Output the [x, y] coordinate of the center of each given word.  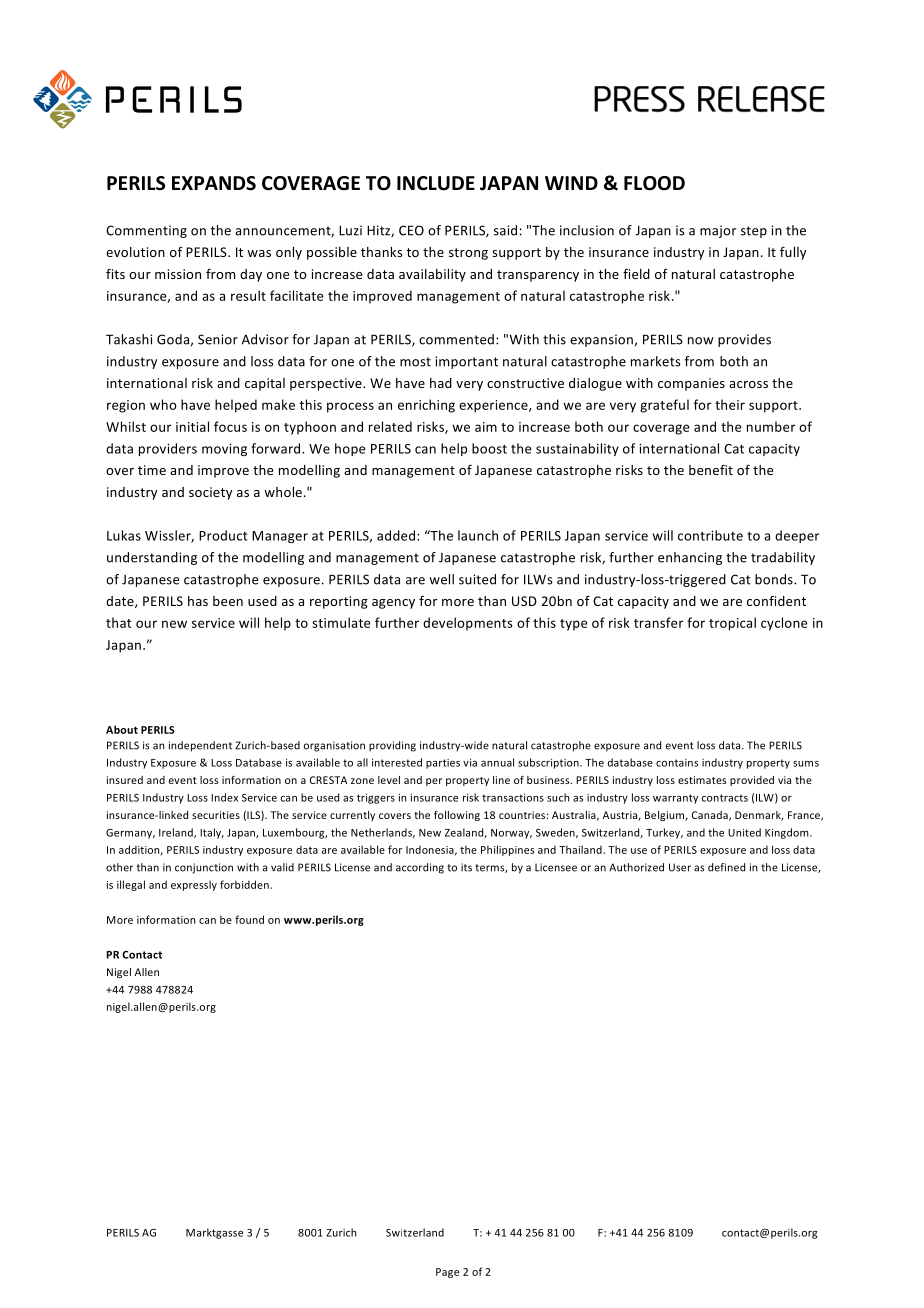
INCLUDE [436, 183]
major [718, 231]
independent [200, 746]
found [249, 919]
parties [443, 764]
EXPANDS [214, 183]
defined [726, 867]
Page [447, 1273]
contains [677, 763]
